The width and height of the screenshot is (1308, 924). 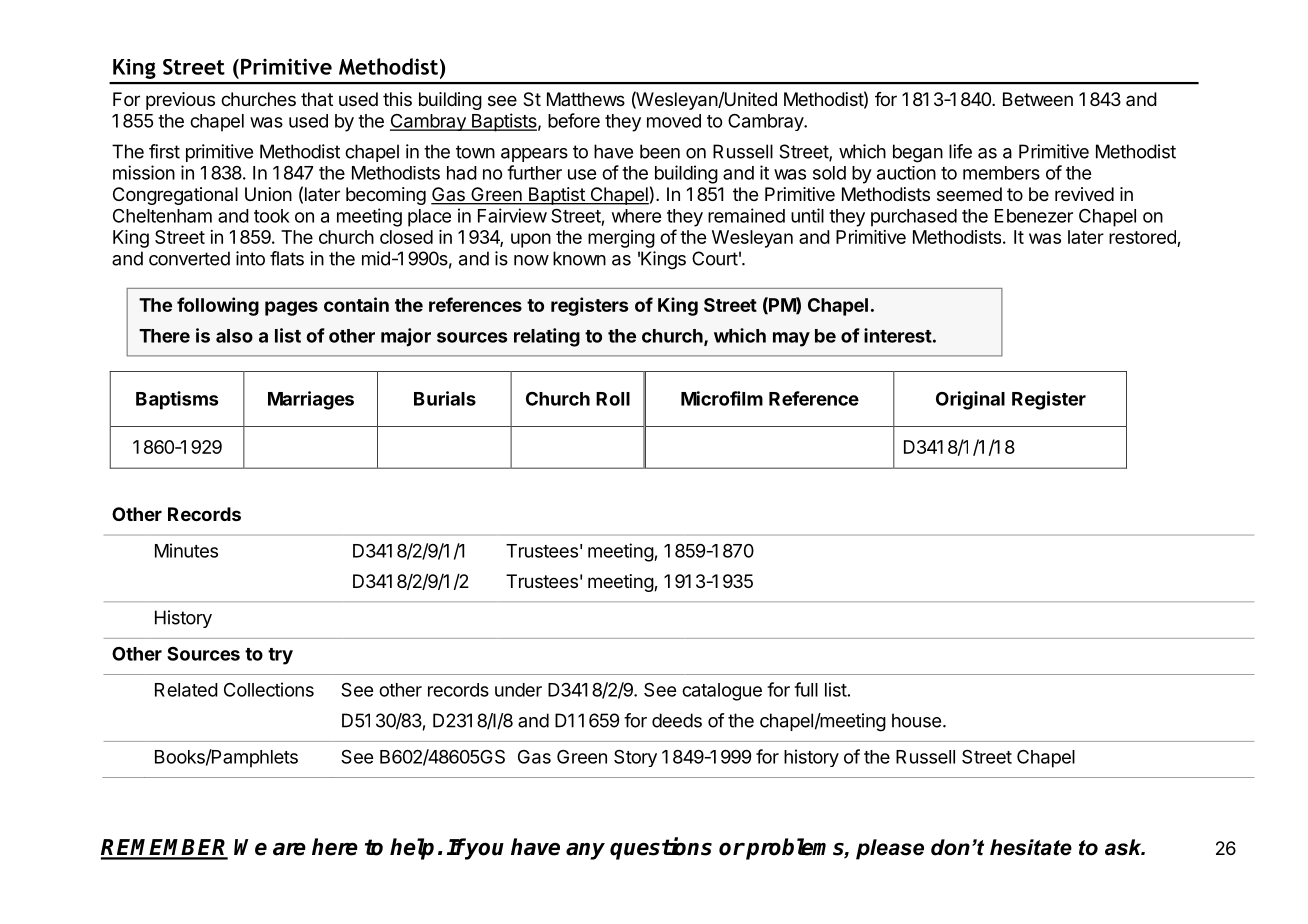 What do you see at coordinates (291, 308) in the screenshot?
I see `pages` at bounding box center [291, 308].
